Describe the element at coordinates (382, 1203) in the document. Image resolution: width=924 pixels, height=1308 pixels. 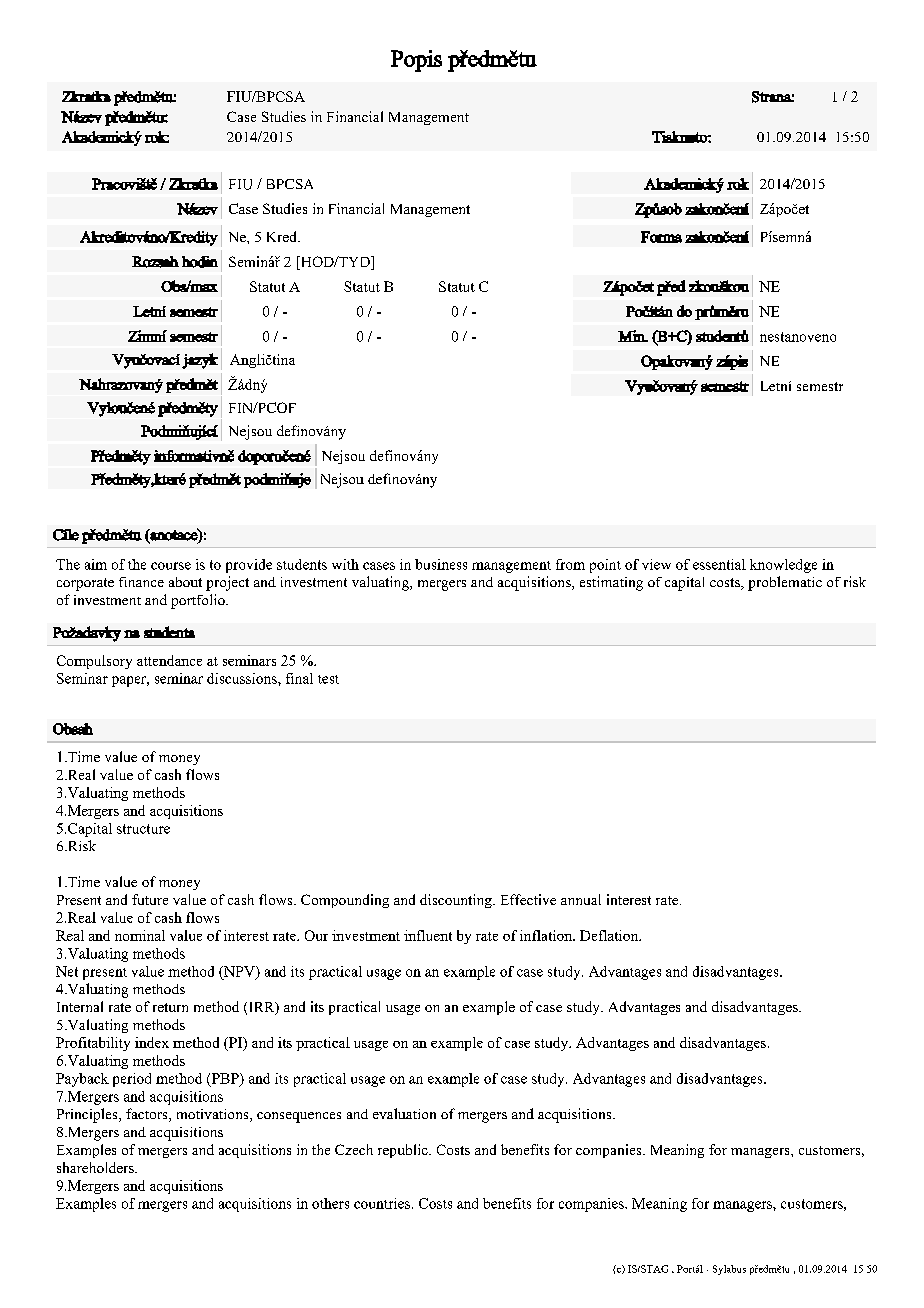
I see `countries` at that location.
